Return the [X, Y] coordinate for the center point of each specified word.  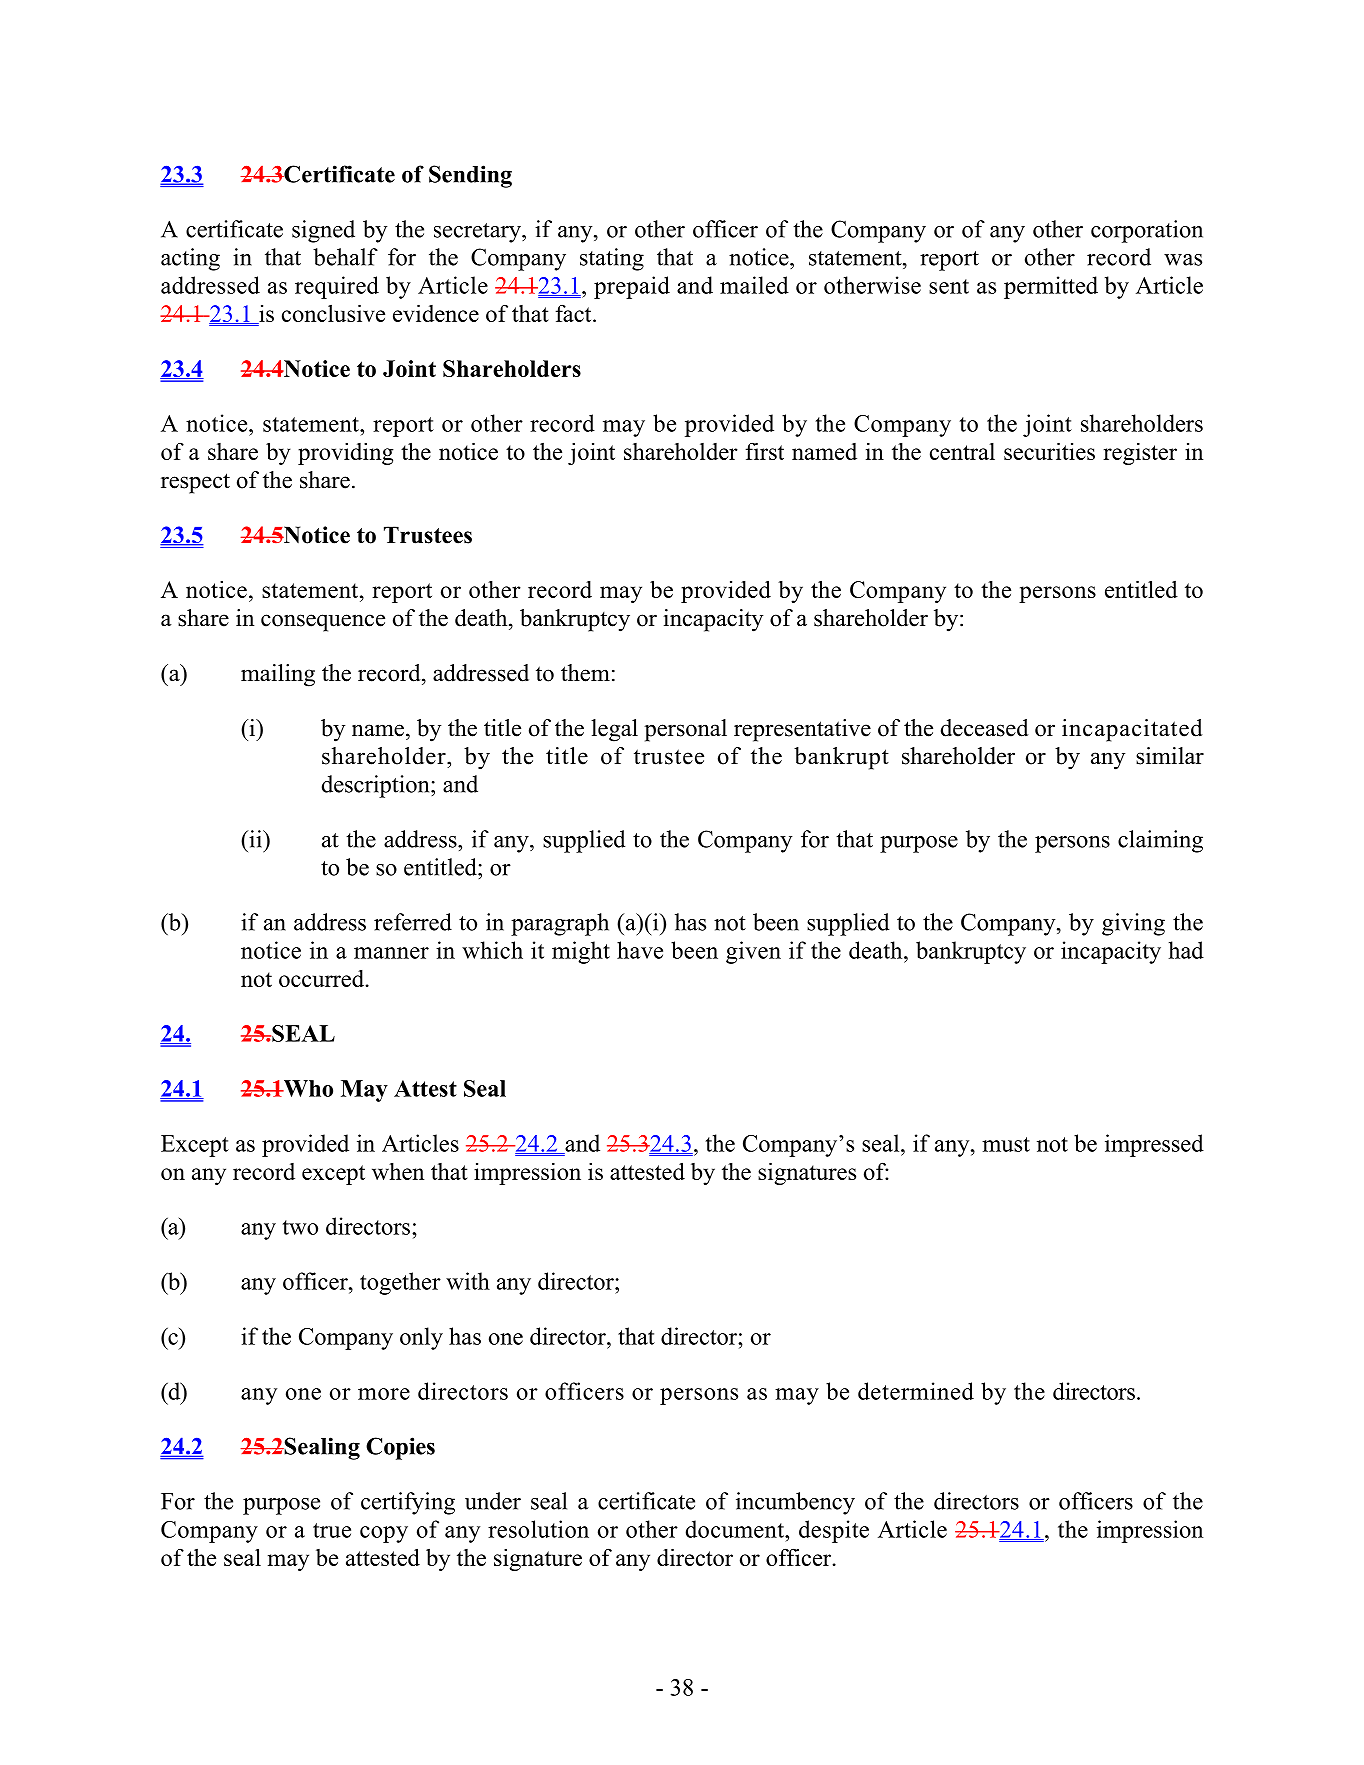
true [332, 1530]
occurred [322, 978]
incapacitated [1132, 730]
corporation [1147, 231]
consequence [323, 623]
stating [612, 259]
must [1006, 1144]
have [640, 950]
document [736, 1529]
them [585, 673]
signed [323, 231]
